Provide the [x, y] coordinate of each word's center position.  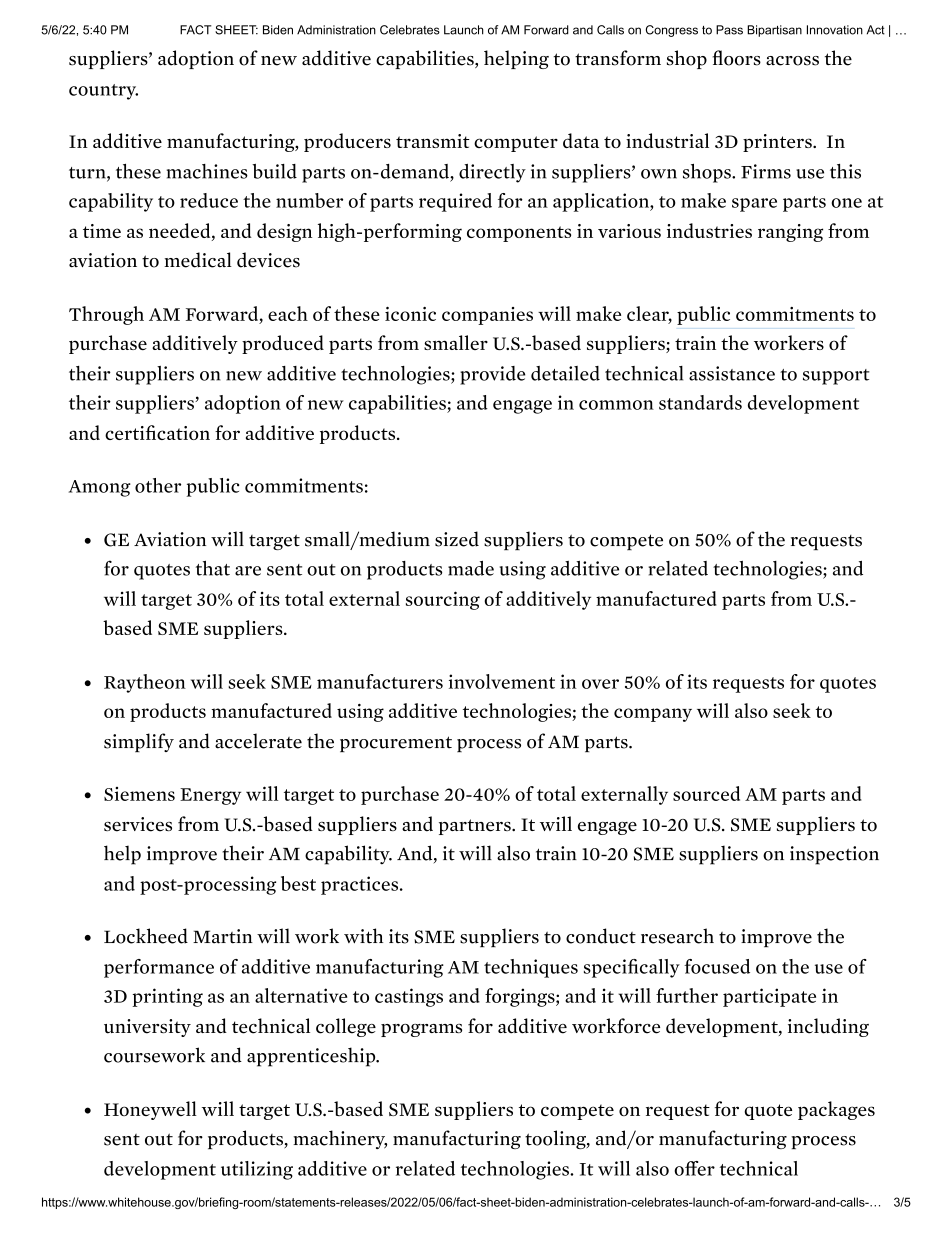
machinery [340, 1139]
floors [736, 58]
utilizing [257, 1170]
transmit [433, 141]
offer [694, 1168]
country [103, 92]
